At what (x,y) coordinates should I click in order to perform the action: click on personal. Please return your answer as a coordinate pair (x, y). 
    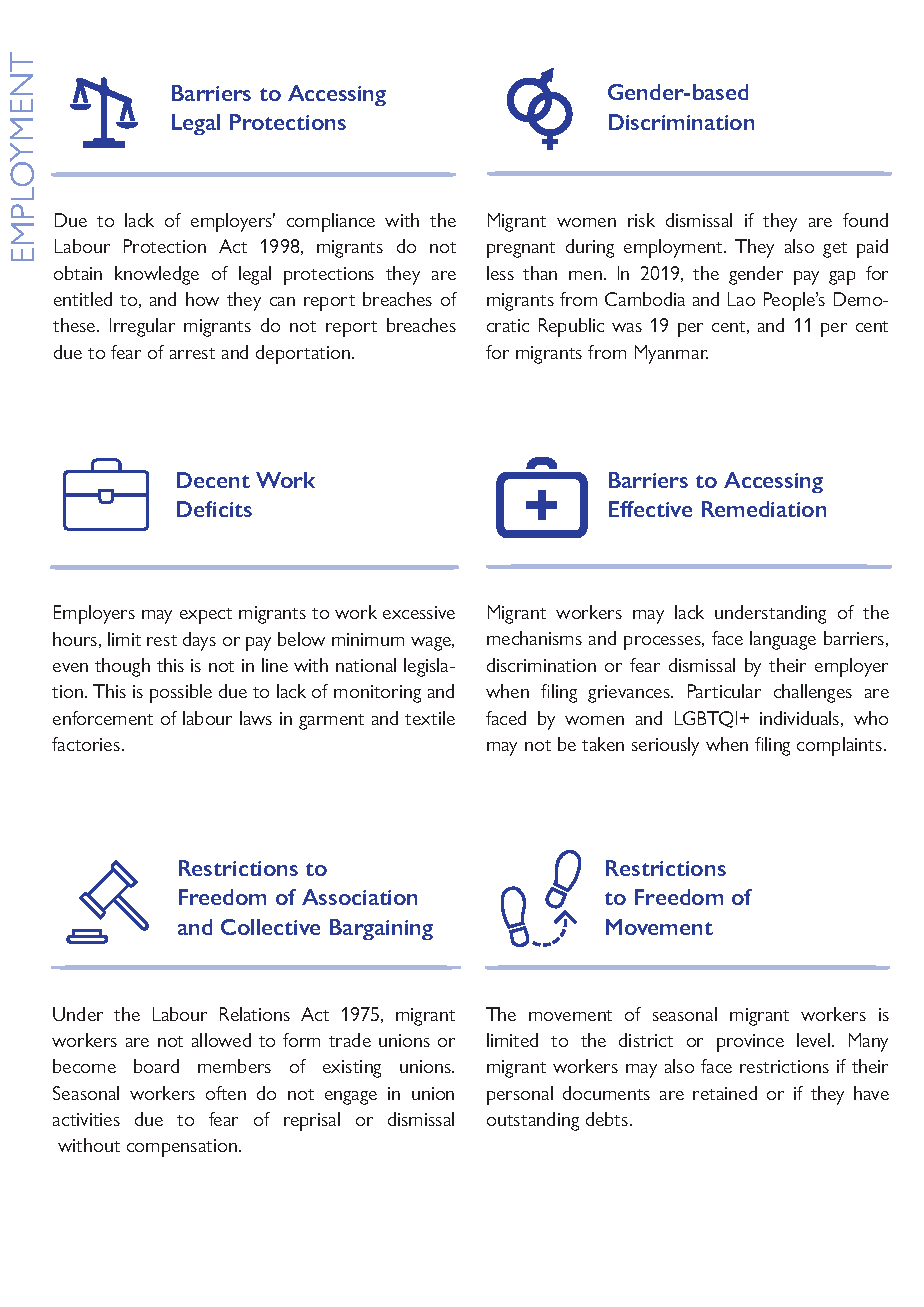
    Looking at the image, I should click on (520, 1095).
